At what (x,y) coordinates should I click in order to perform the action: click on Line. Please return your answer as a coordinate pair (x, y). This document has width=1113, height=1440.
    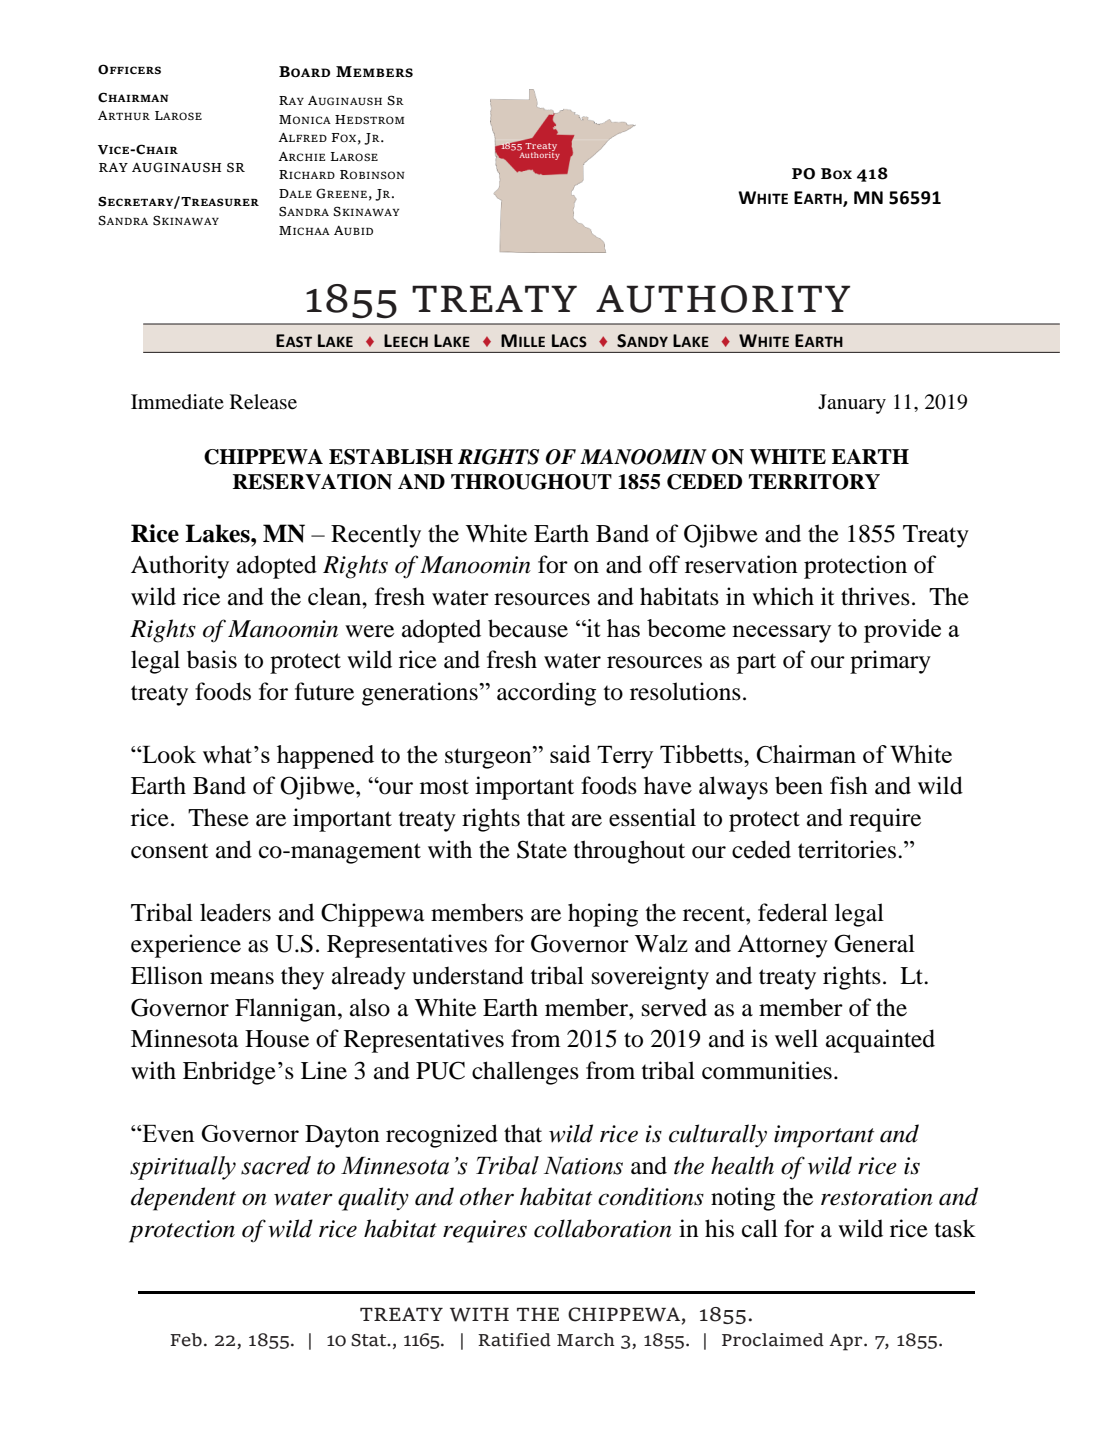
    Looking at the image, I should click on (324, 1070).
